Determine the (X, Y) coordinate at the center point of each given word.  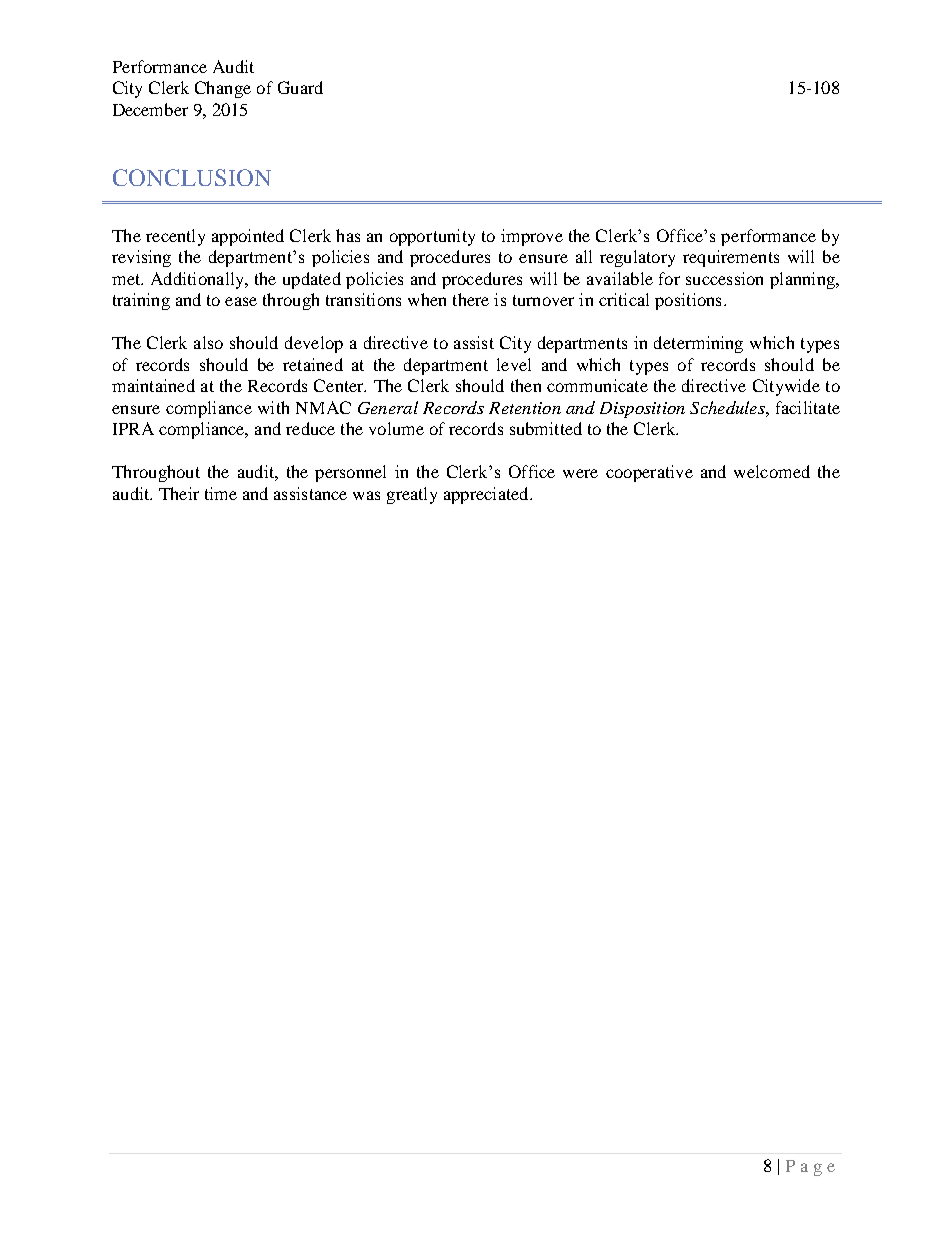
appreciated (487, 495)
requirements (731, 258)
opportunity (432, 237)
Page (810, 1168)
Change (223, 89)
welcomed (772, 471)
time (221, 493)
